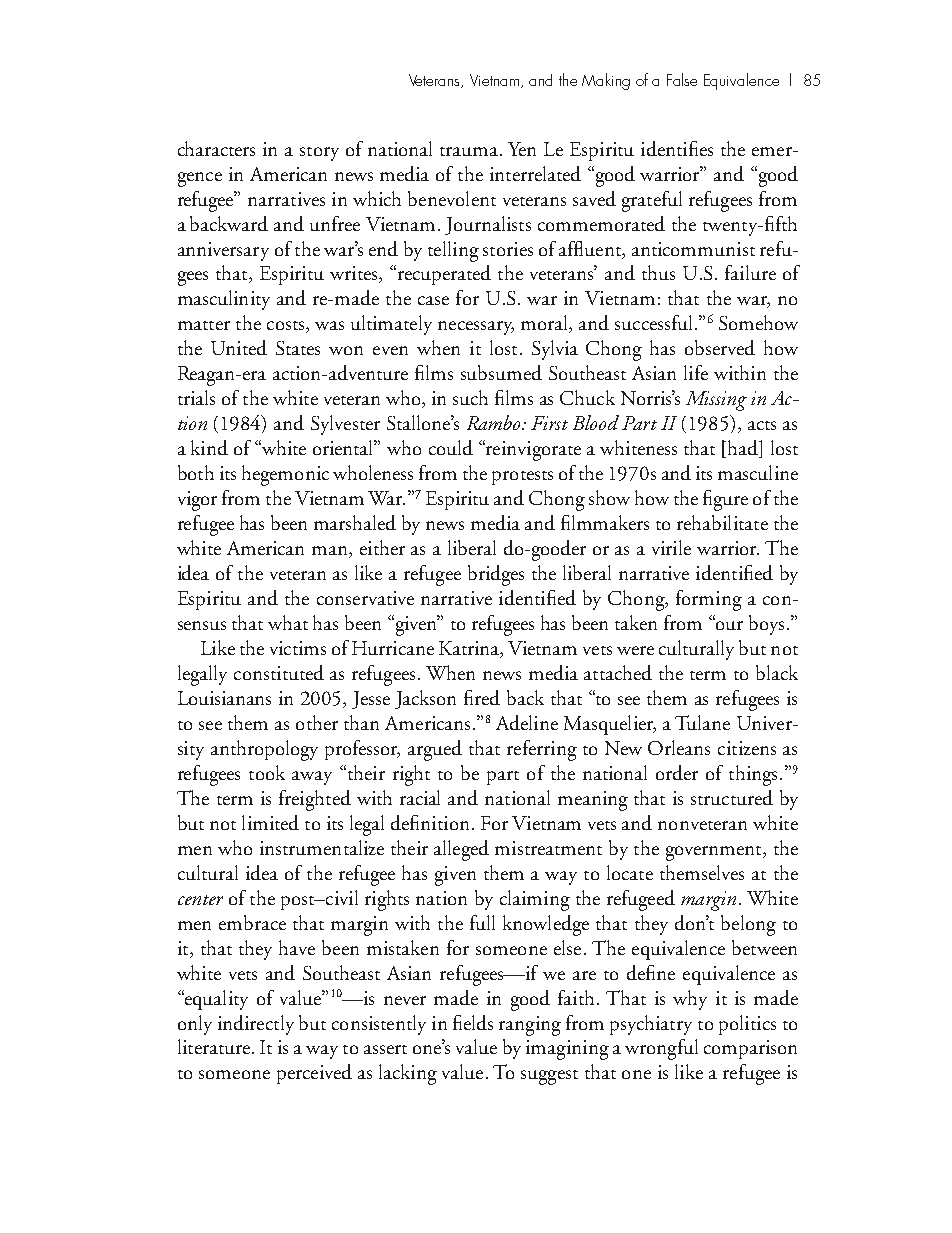 This page has width=952, height=1233. I want to click on took, so click(267, 772).
